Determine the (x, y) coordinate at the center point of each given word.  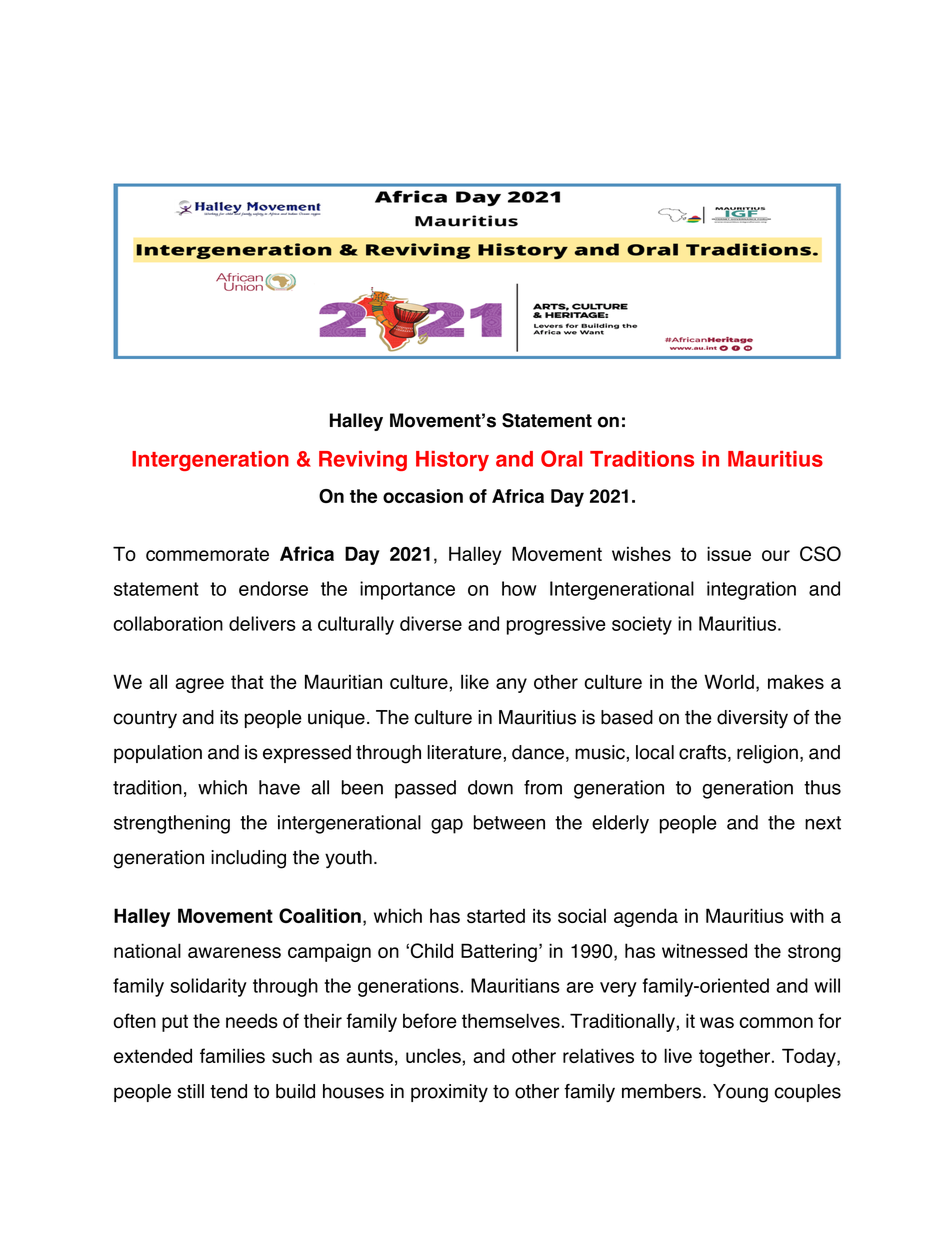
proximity (449, 1093)
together (736, 1057)
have (279, 787)
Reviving (363, 461)
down (490, 787)
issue (729, 553)
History (452, 461)
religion (767, 754)
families (232, 1055)
